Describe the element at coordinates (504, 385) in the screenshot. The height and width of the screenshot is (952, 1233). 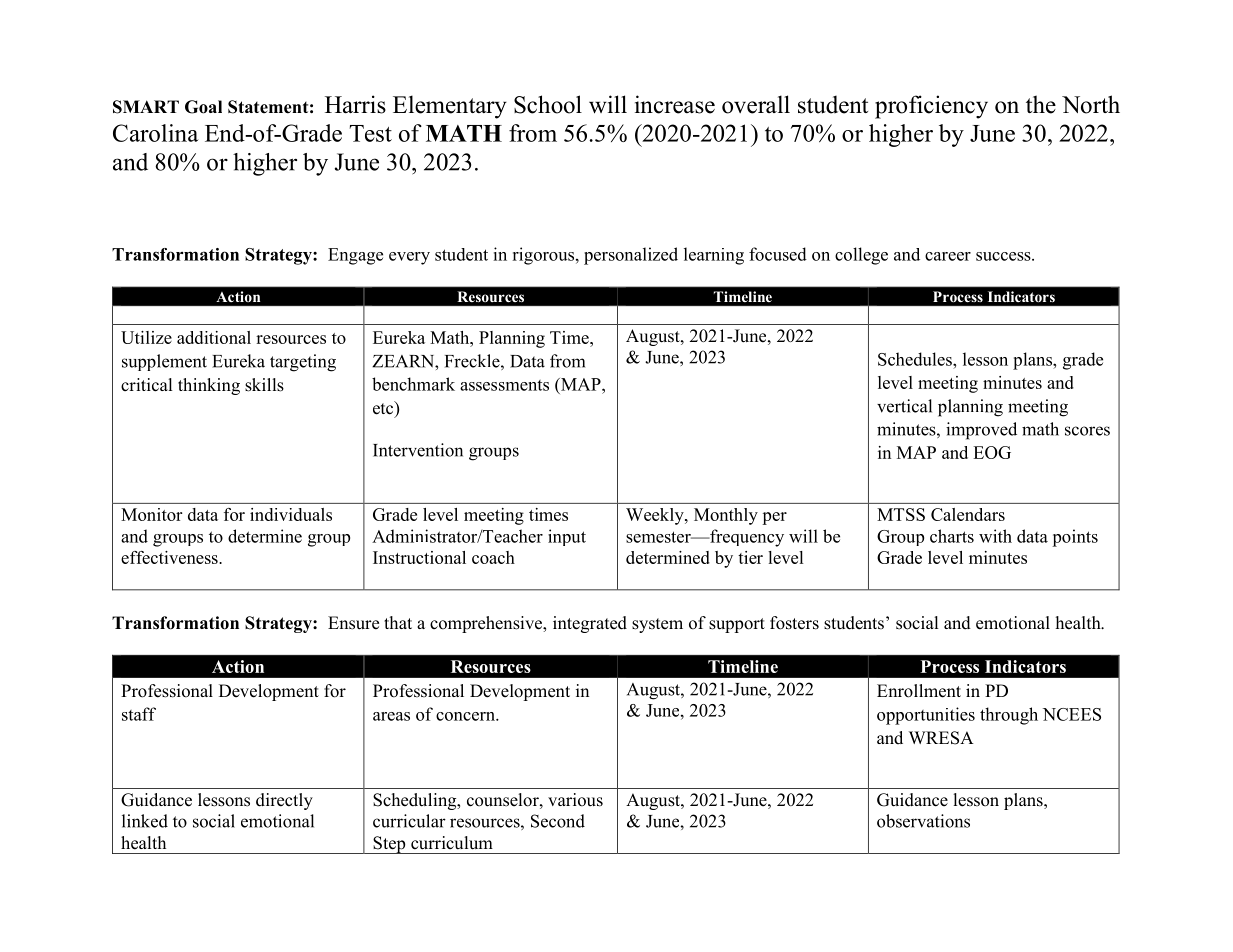
I see `assessments` at that location.
